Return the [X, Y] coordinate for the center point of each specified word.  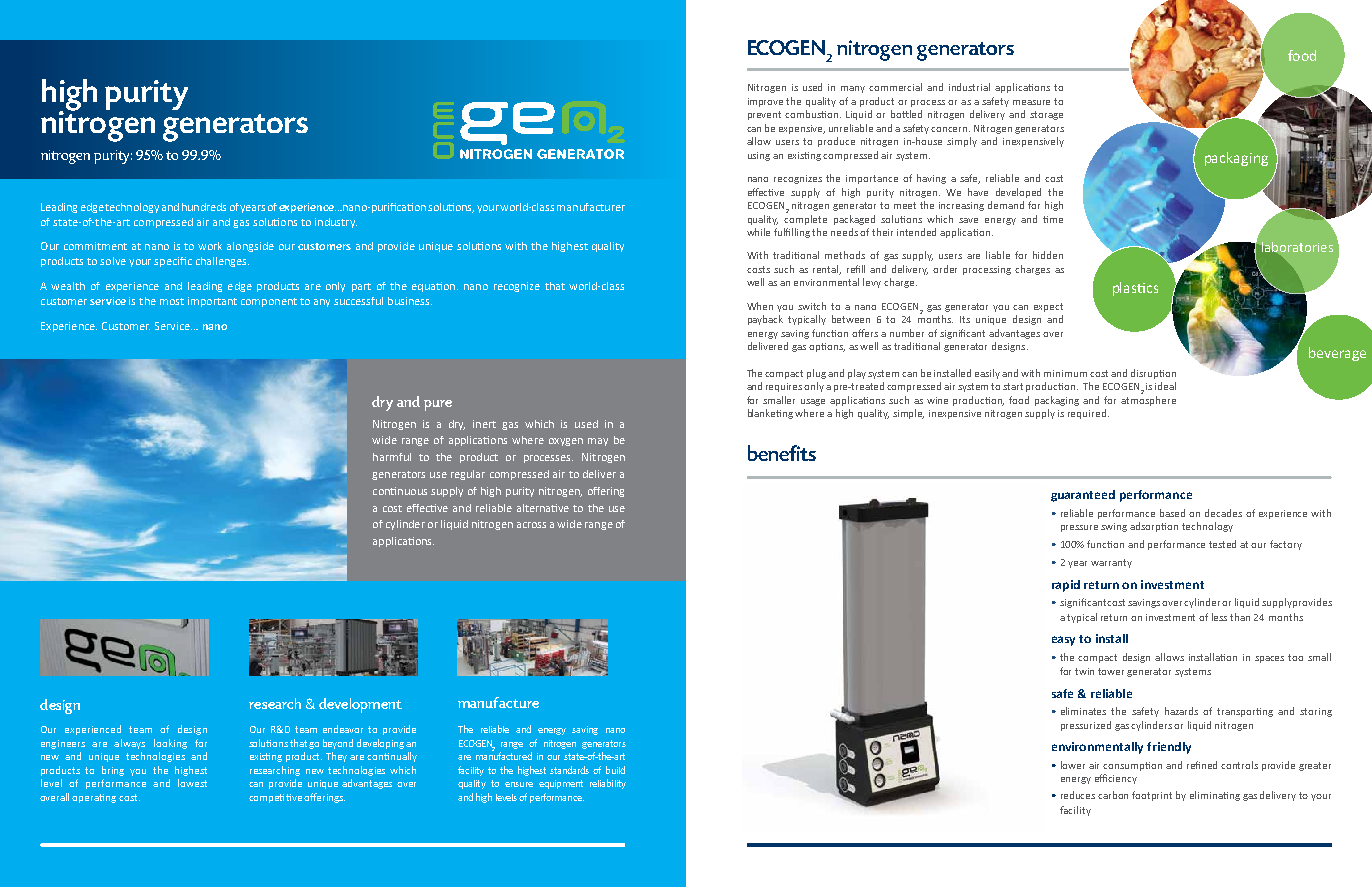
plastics [1135, 289]
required [1087, 414]
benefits [782, 453]
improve [765, 102]
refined [1202, 765]
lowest [192, 783]
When [760, 306]
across [531, 525]
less [1219, 617]
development [360, 705]
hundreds [204, 207]
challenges [222, 262]
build [615, 770]
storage [1046, 115]
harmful [392, 457]
